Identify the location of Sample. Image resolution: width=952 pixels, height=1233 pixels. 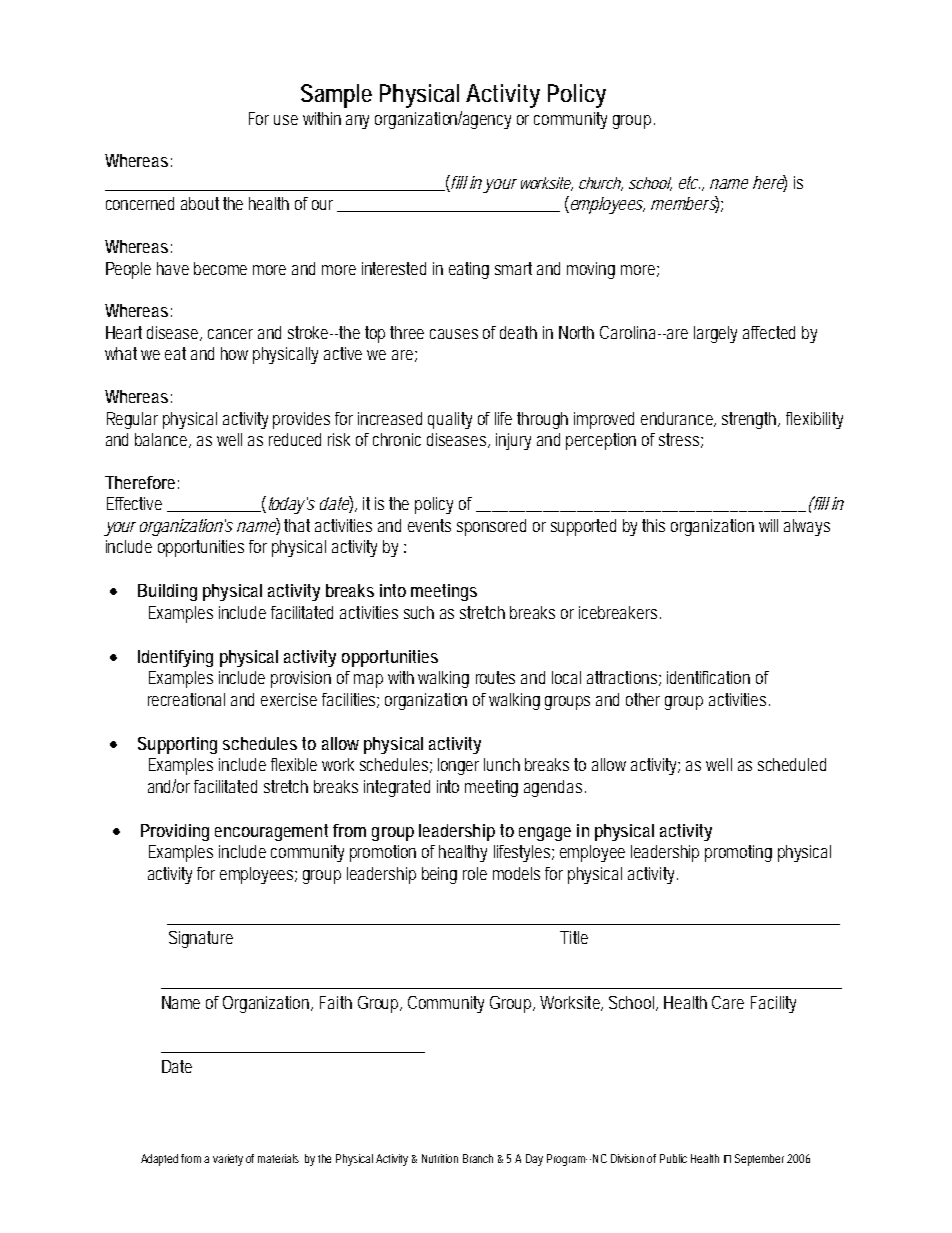
(336, 96).
